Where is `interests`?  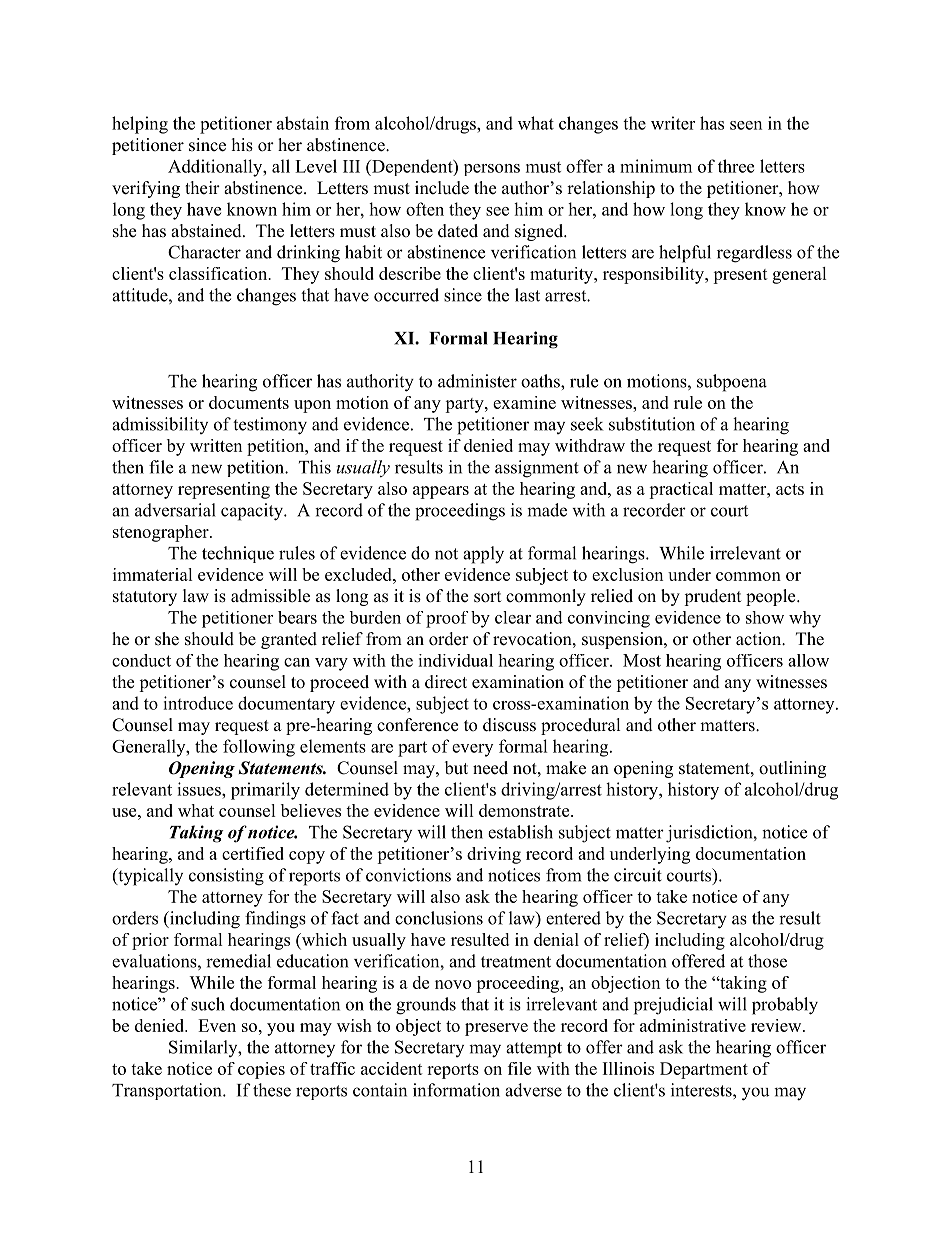
interests is located at coordinates (702, 1090).
